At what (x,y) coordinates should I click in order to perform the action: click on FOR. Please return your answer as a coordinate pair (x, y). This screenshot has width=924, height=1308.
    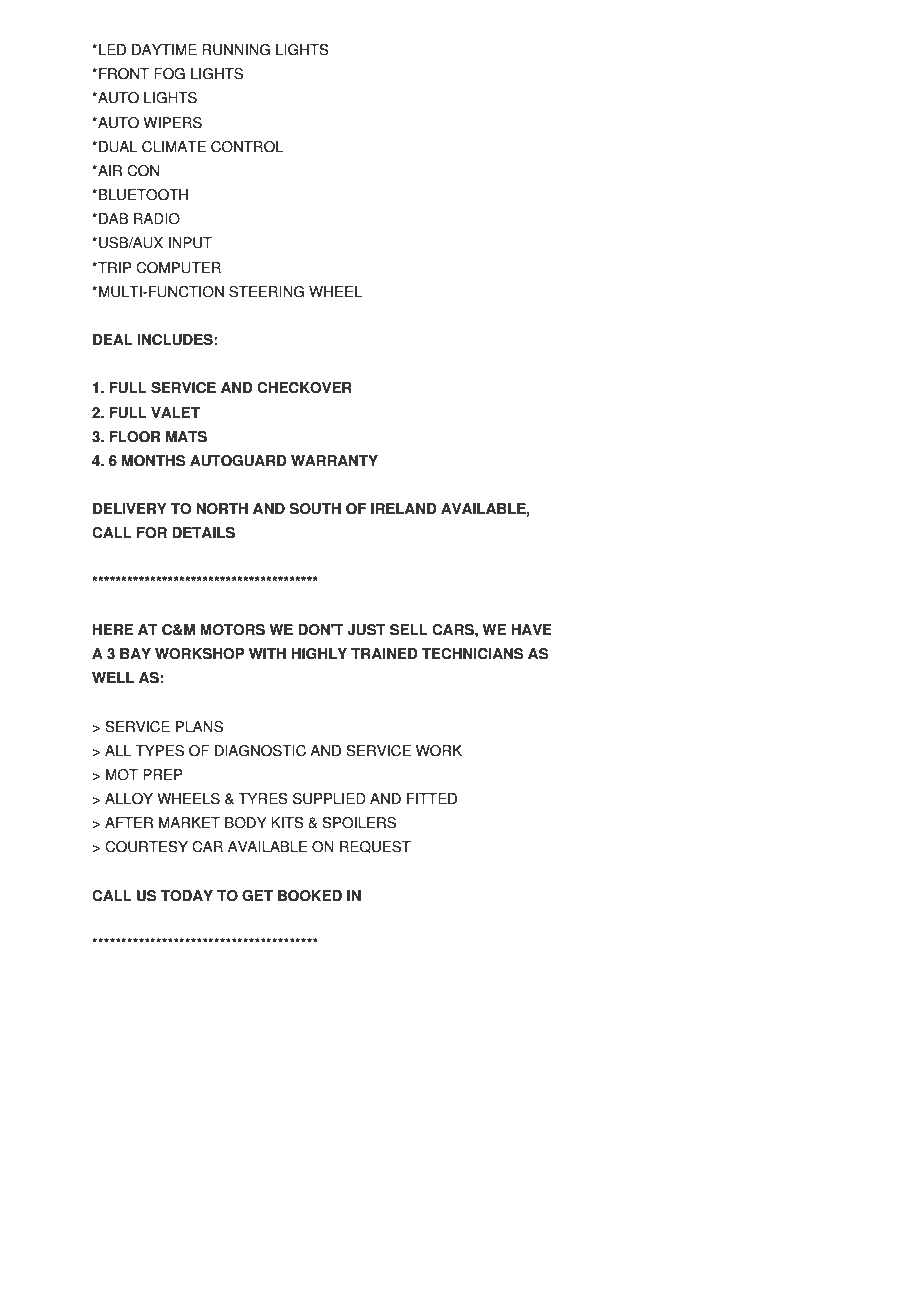
    Looking at the image, I should click on (152, 533).
